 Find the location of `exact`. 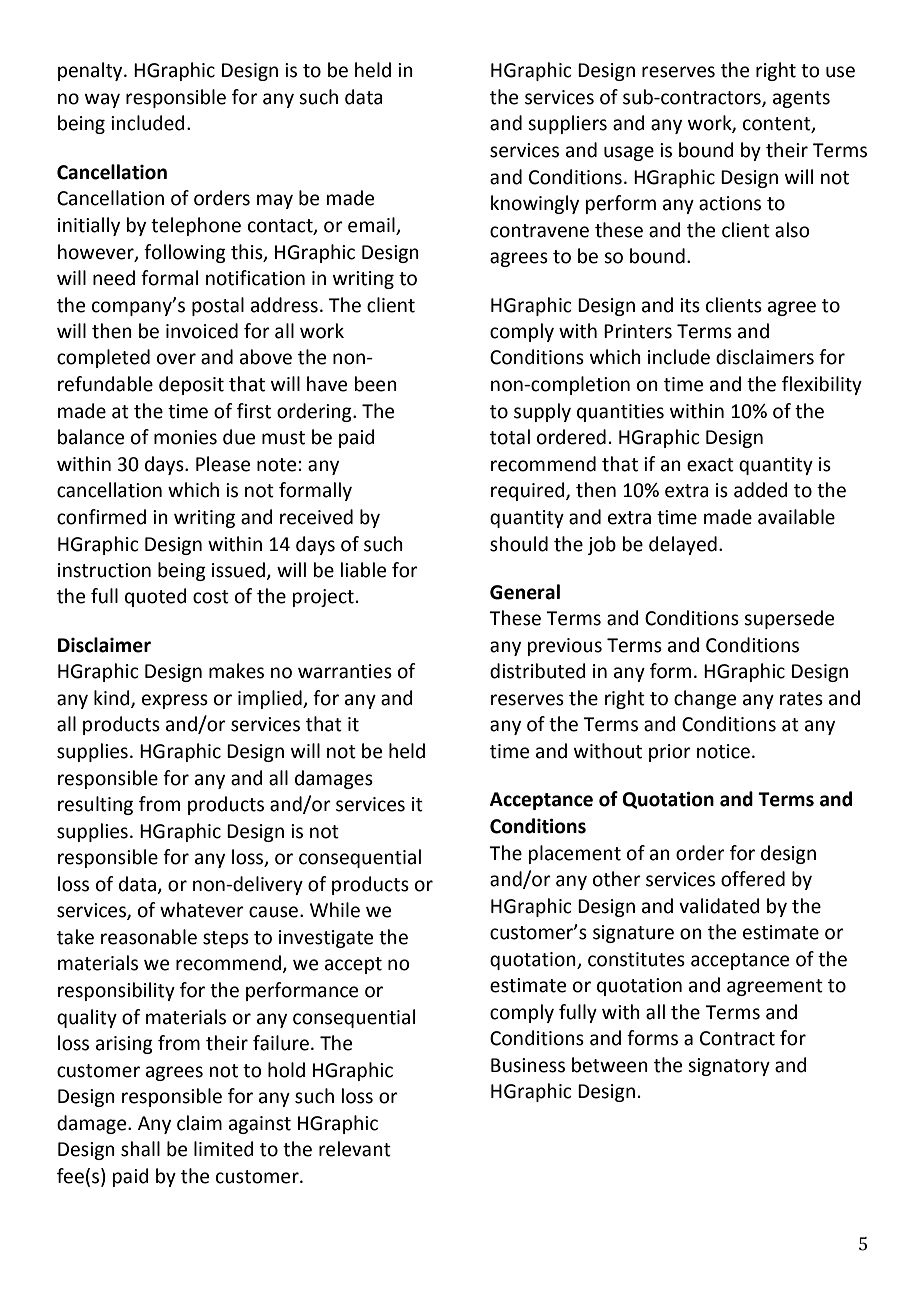

exact is located at coordinates (710, 465).
